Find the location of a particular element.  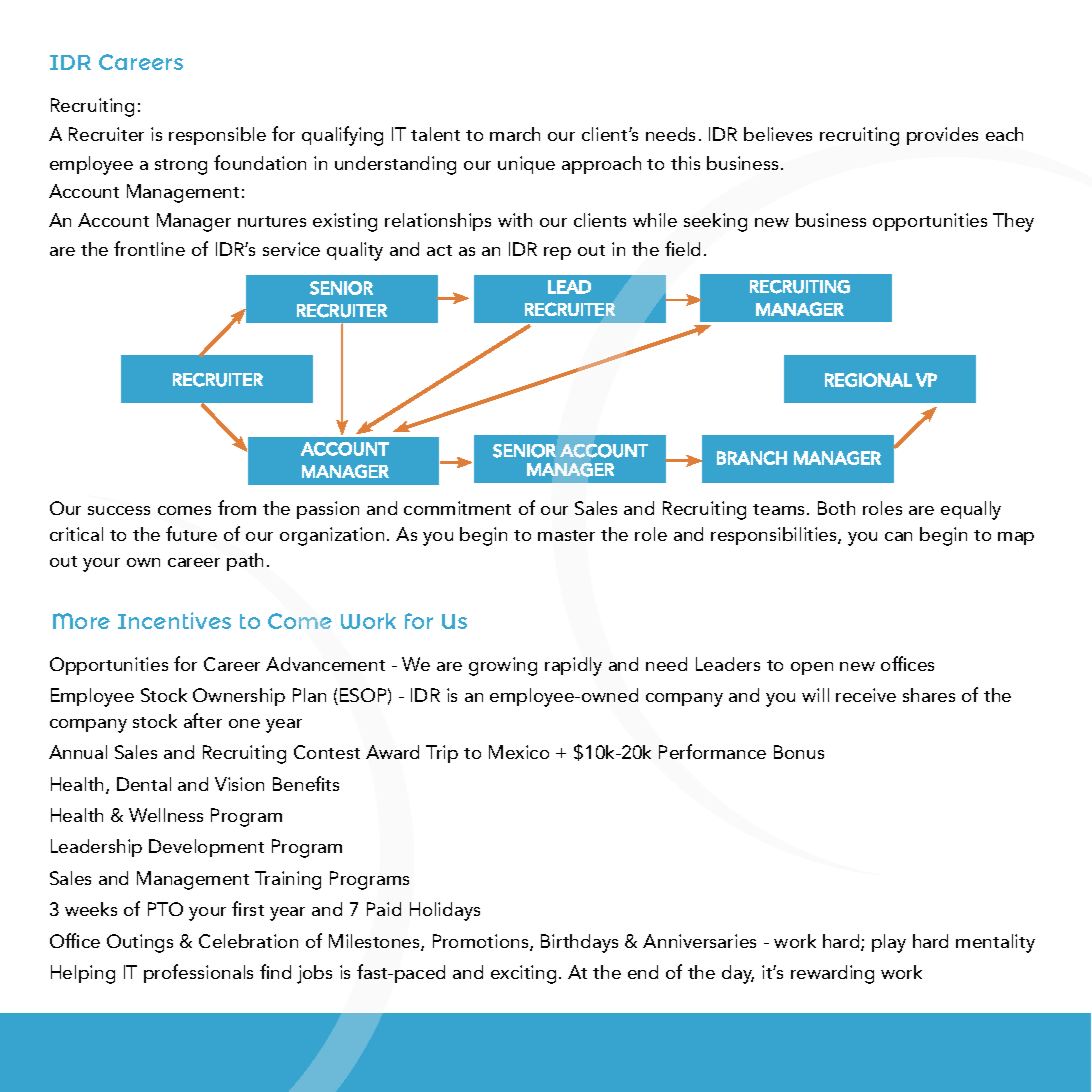

Both is located at coordinates (836, 508).
